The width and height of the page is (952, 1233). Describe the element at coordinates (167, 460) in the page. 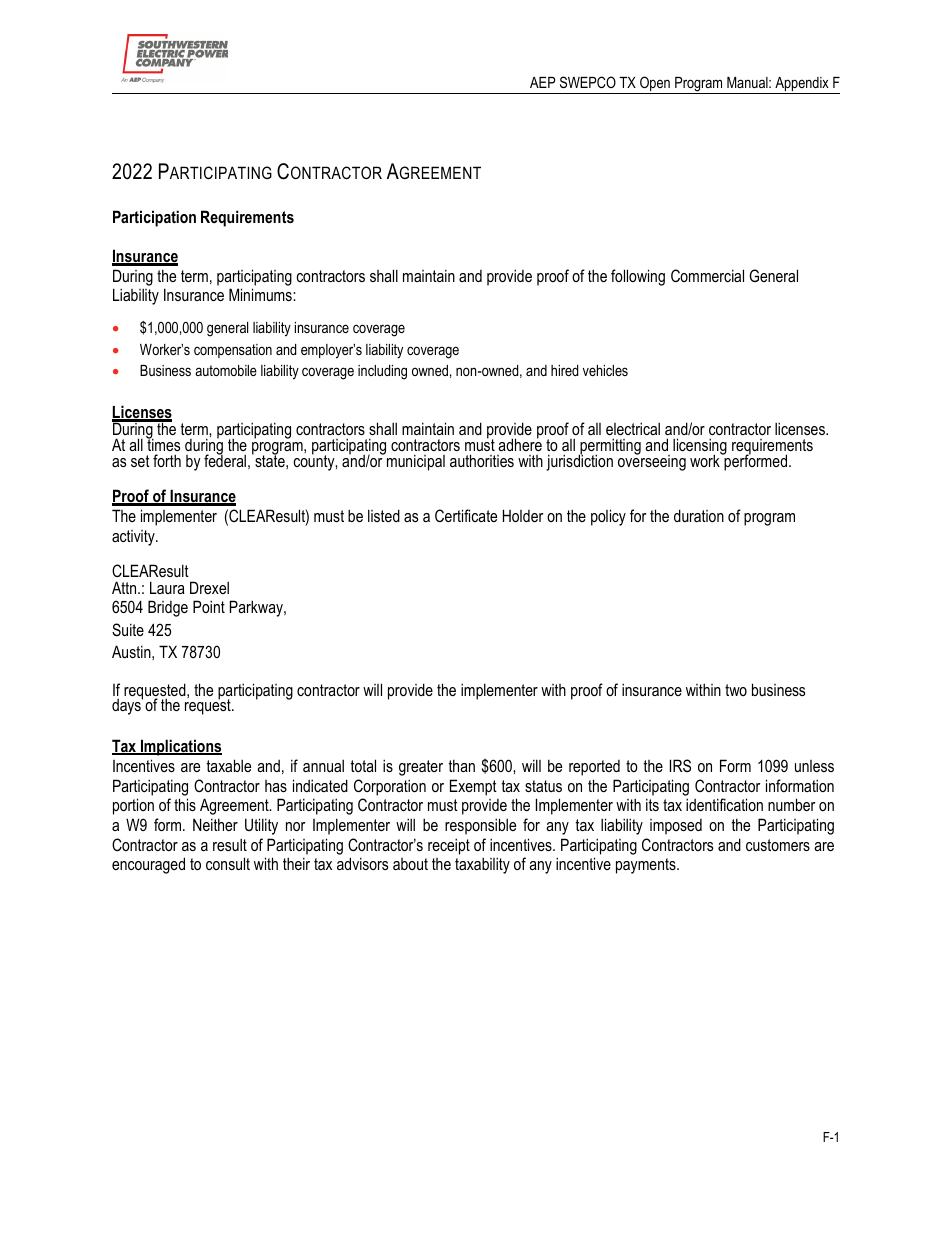

I see `forth` at that location.
